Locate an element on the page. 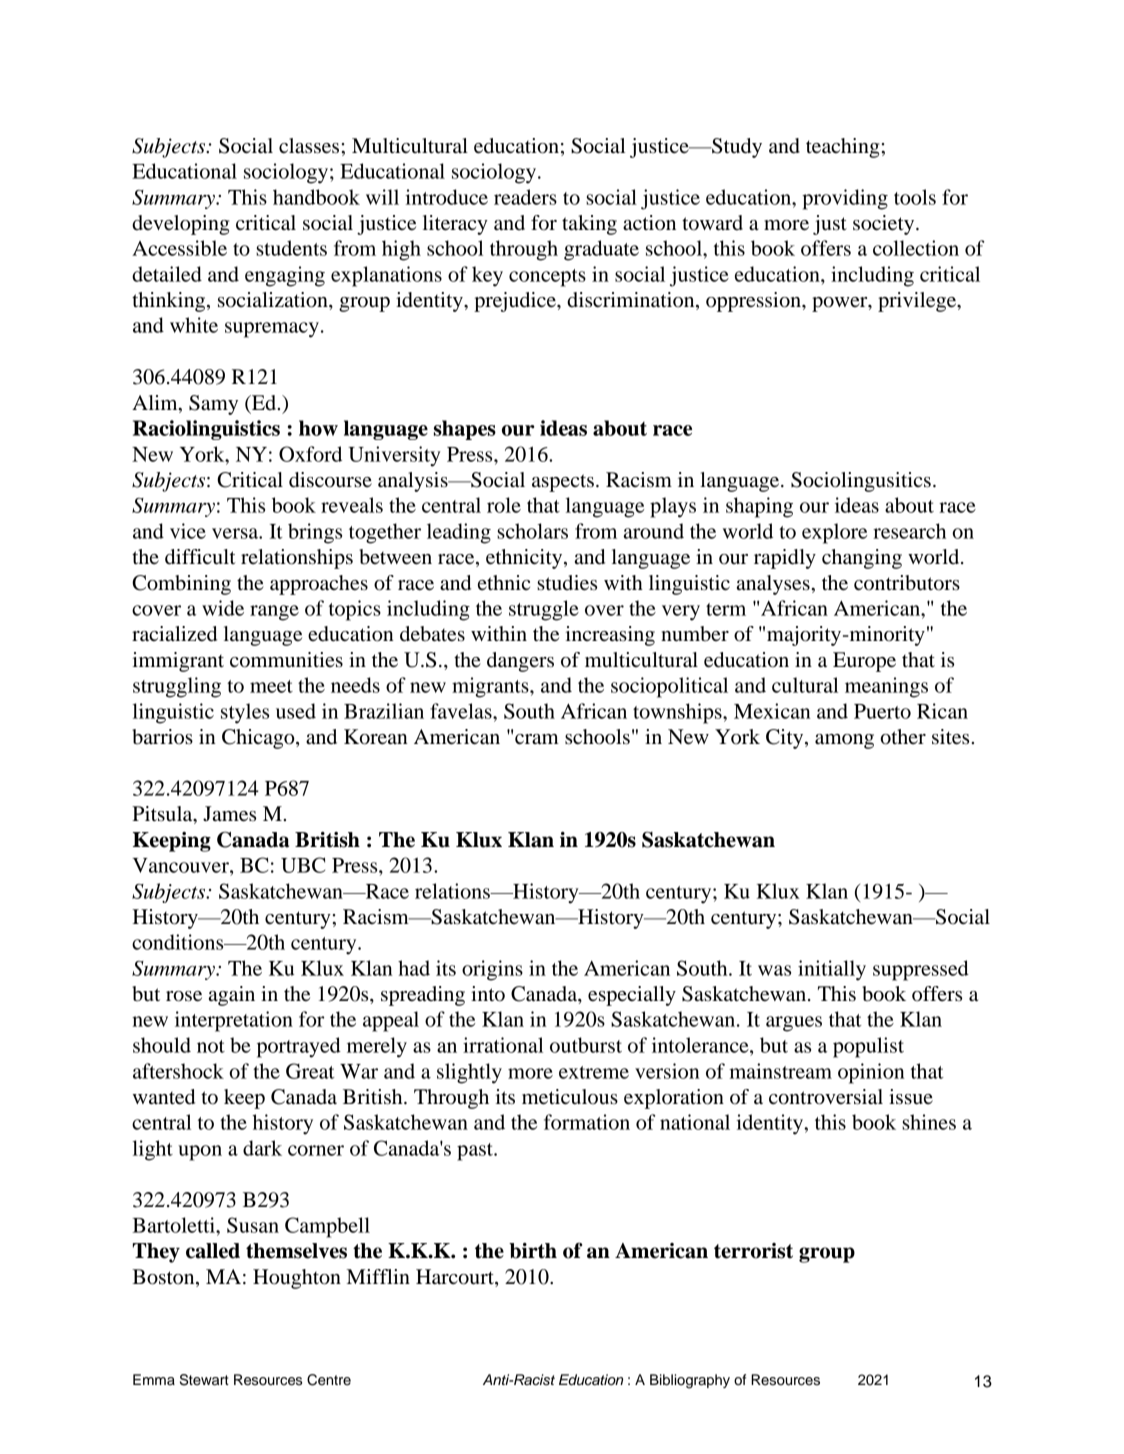 The width and height of the image is (1124, 1454). Stewart is located at coordinates (204, 1380).
